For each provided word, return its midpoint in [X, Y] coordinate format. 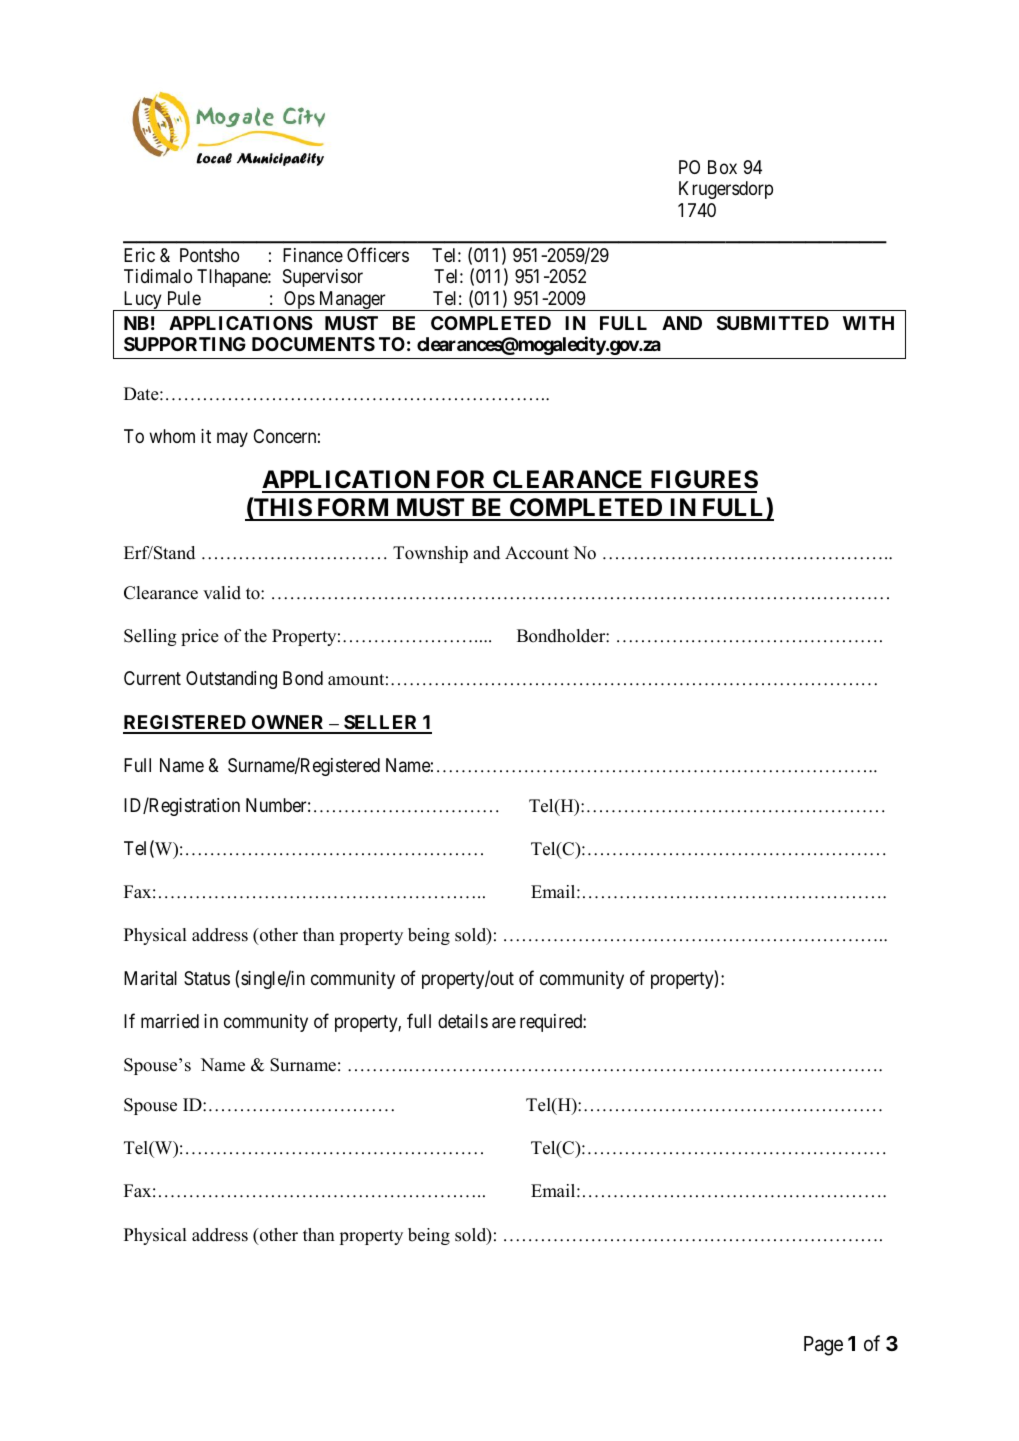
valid [222, 593]
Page [823, 1346]
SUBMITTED [773, 323]
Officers [378, 254]
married [170, 1021]
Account [537, 553]
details [463, 1021]
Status [207, 978]
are [504, 1023]
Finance [313, 255]
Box [722, 167]
